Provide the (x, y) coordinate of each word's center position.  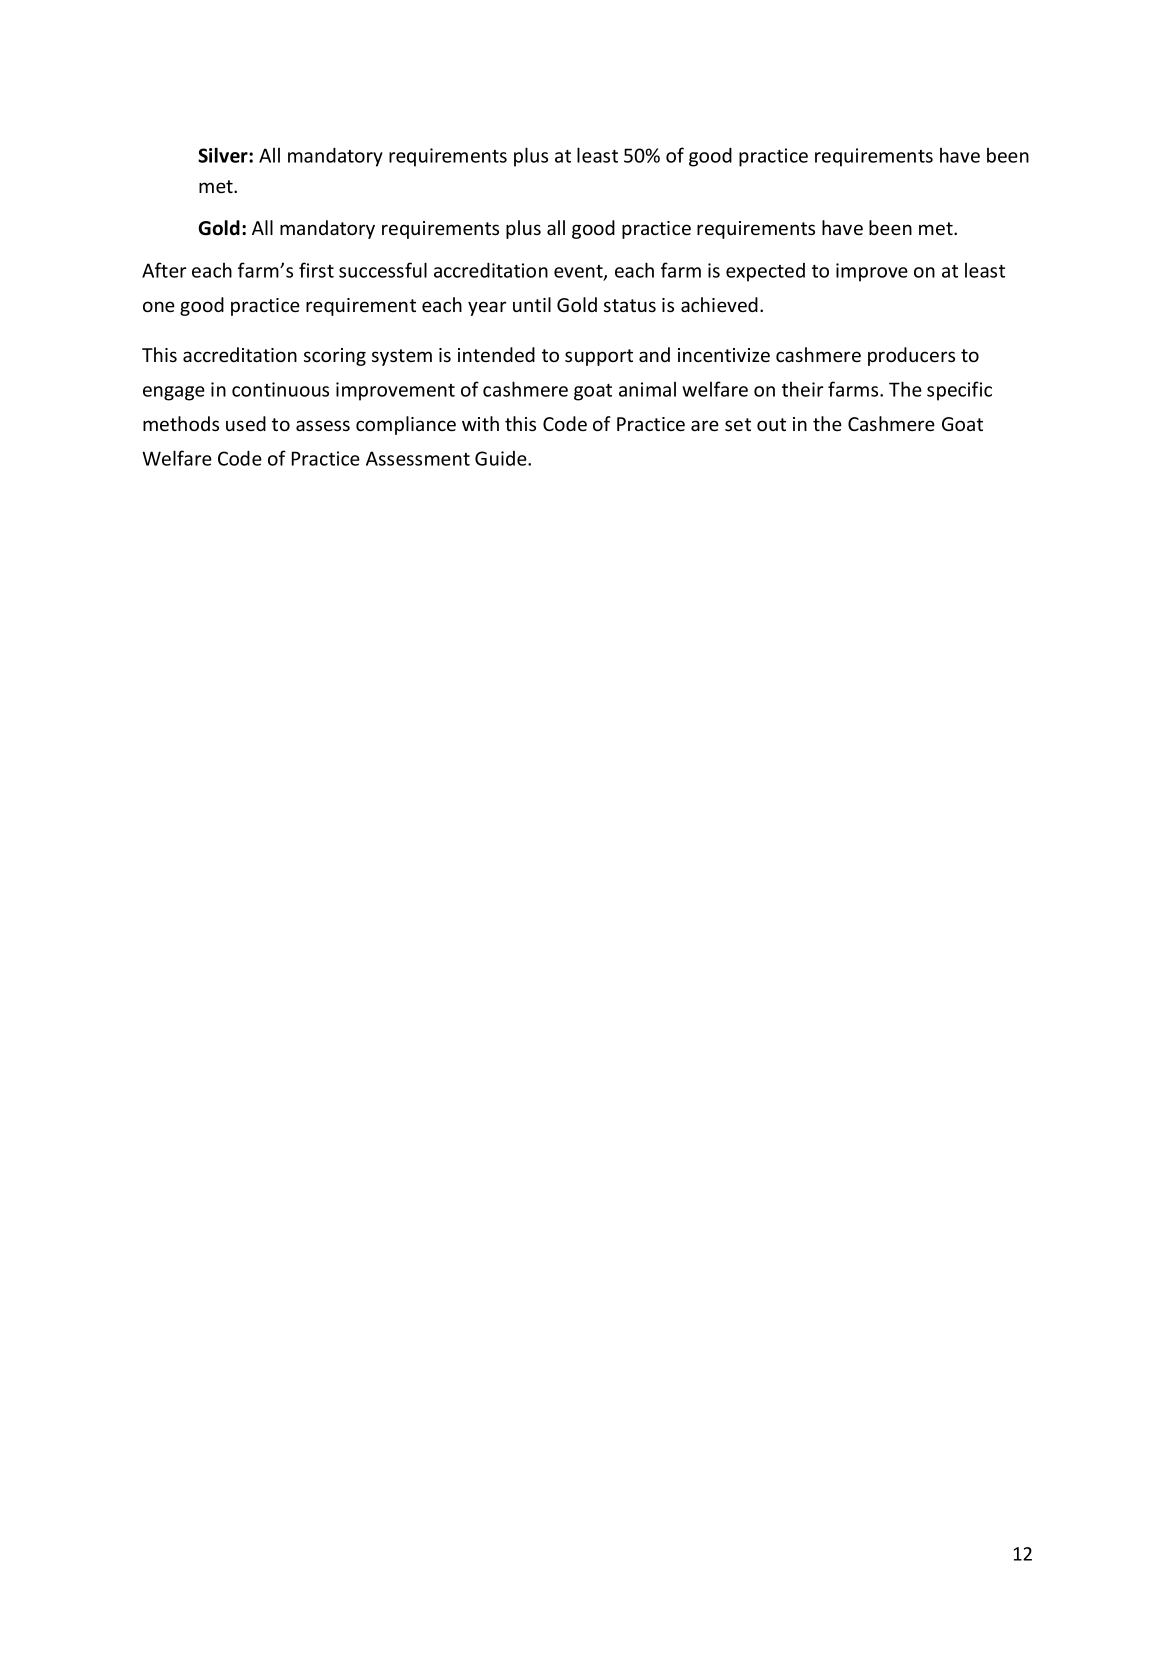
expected (765, 272)
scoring (335, 357)
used (246, 423)
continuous (280, 389)
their (802, 389)
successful (383, 270)
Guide (502, 458)
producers (911, 356)
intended (496, 354)
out (771, 424)
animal (647, 389)
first (316, 270)
